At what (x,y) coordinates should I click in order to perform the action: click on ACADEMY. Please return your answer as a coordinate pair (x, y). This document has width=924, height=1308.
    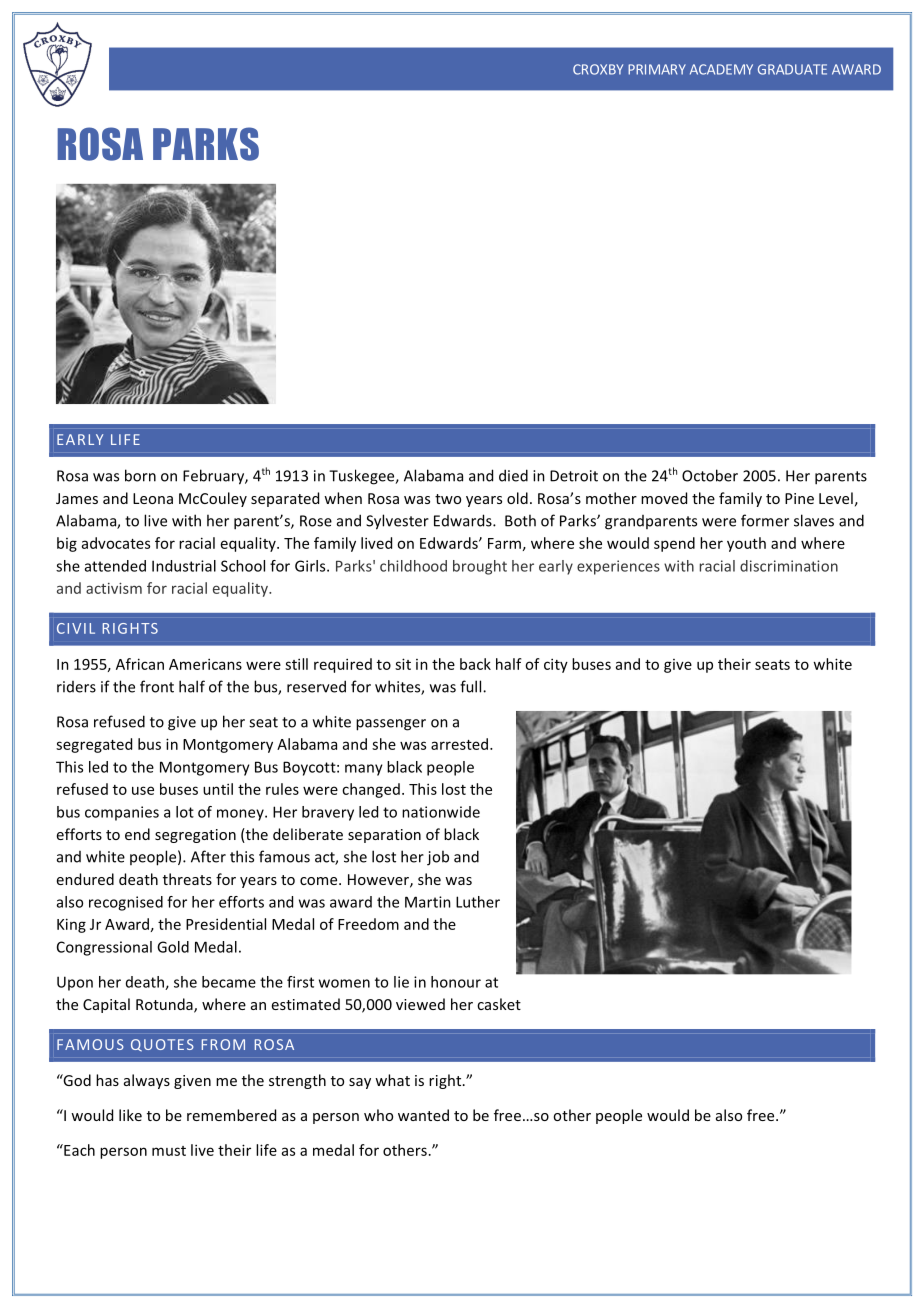
    Looking at the image, I should click on (721, 69).
